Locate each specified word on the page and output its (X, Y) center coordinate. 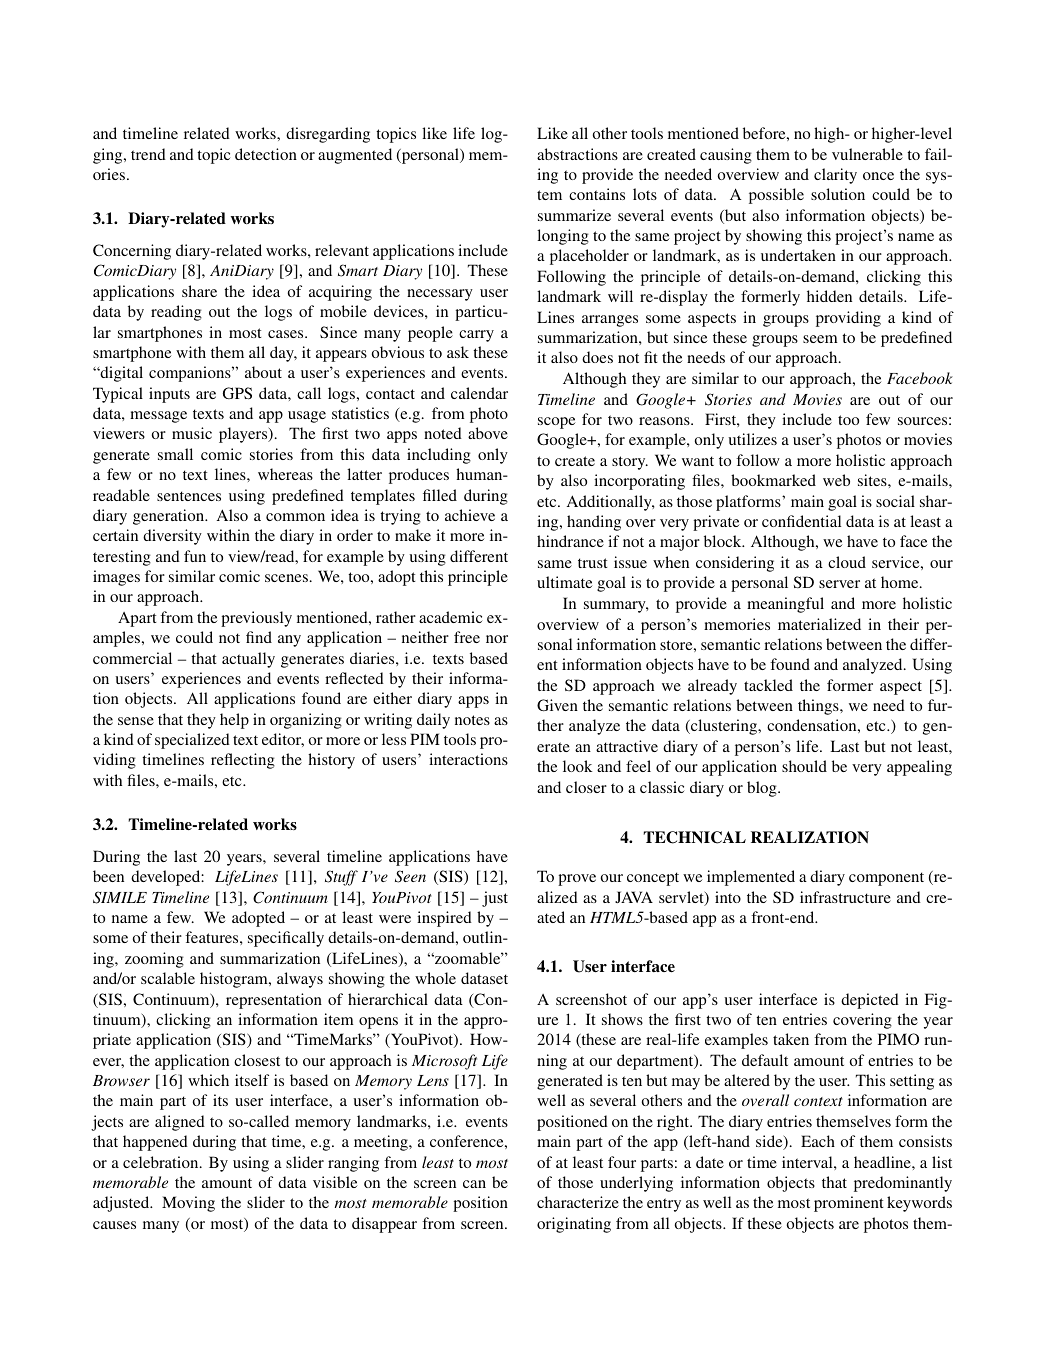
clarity (835, 176)
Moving (188, 1204)
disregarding (328, 135)
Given (557, 705)
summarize (574, 215)
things (819, 707)
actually (248, 660)
